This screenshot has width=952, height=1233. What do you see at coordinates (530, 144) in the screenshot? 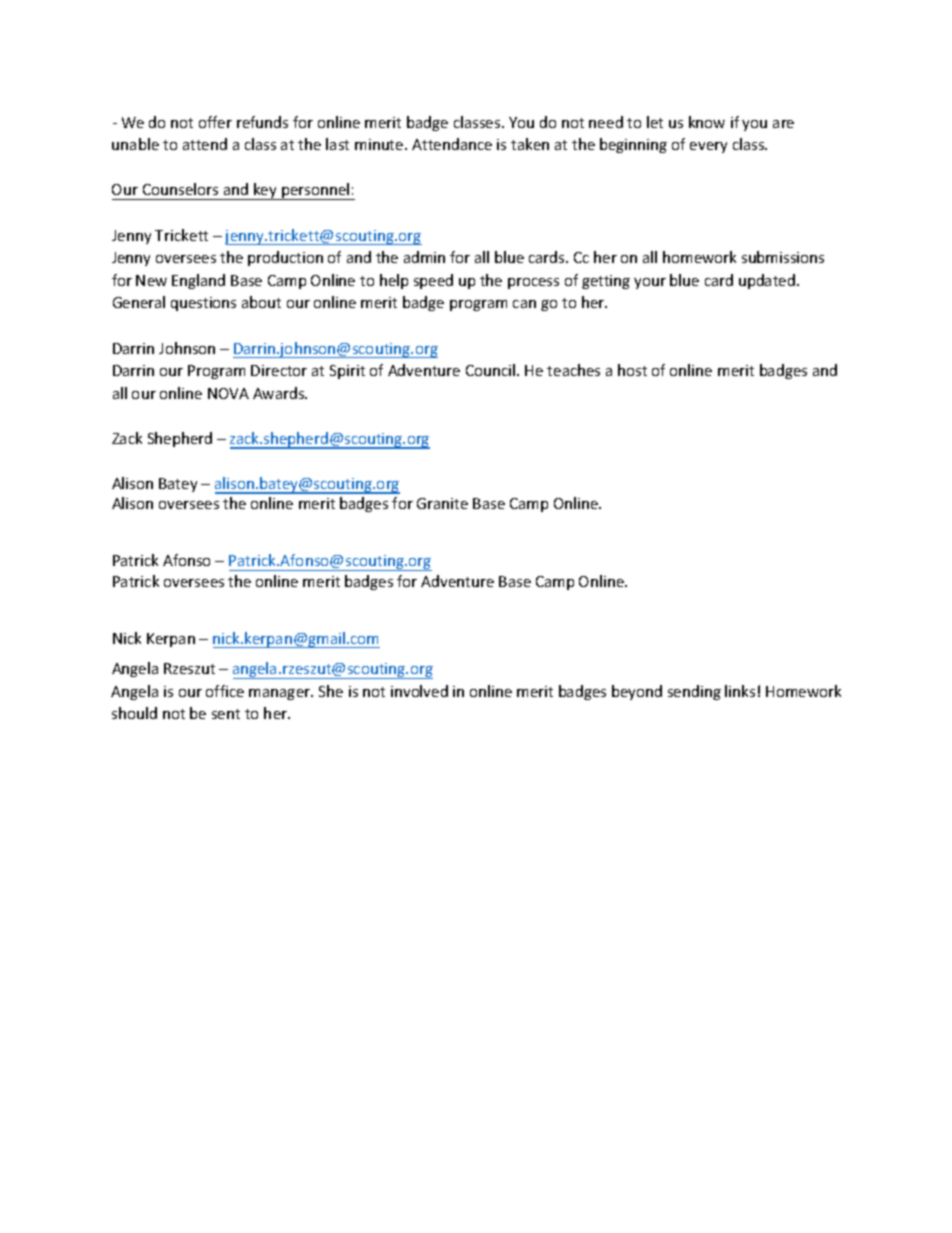
I see `taken` at bounding box center [530, 144].
